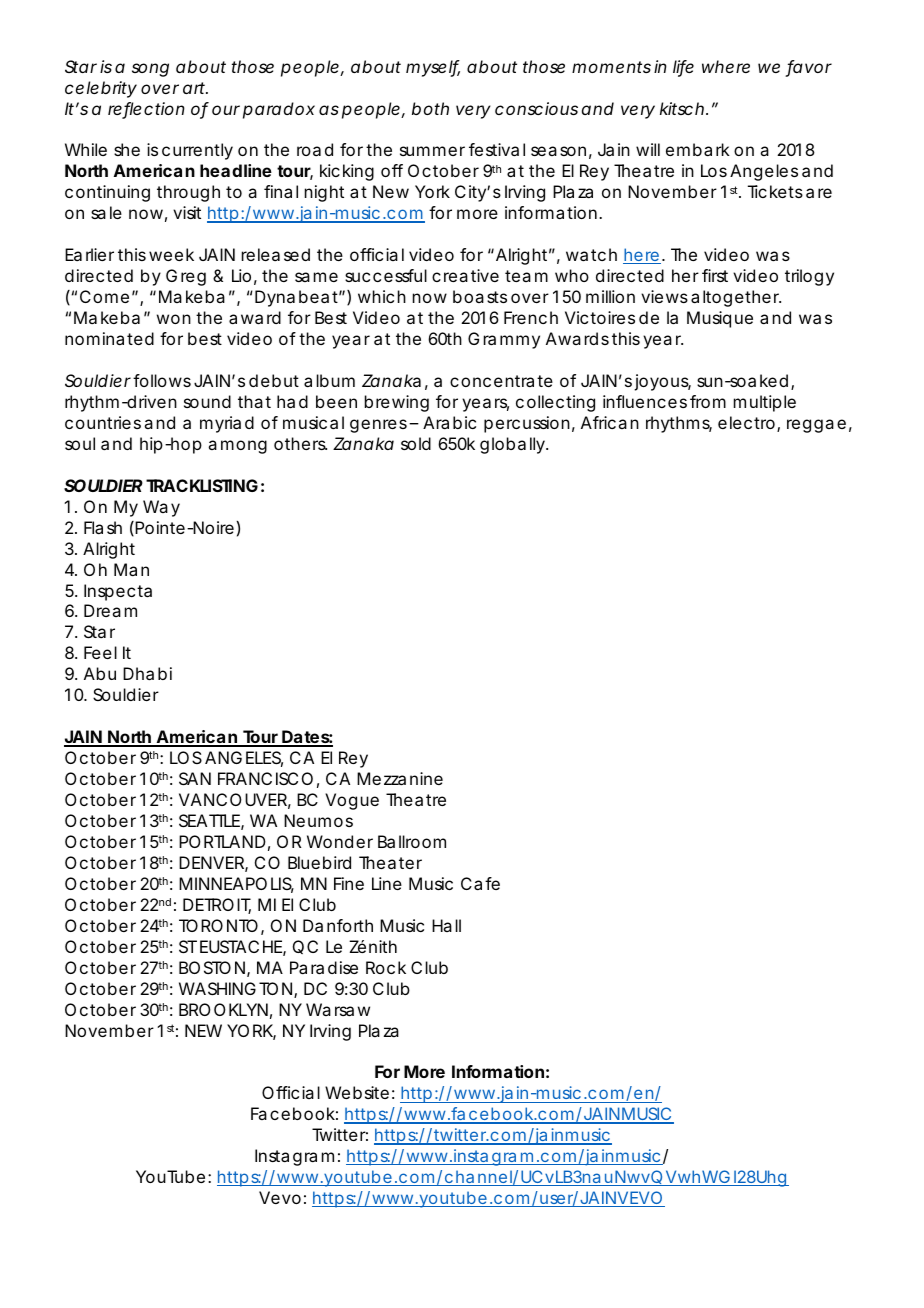 This screenshot has height=1308, width=924. I want to click on sold, so click(416, 443).
